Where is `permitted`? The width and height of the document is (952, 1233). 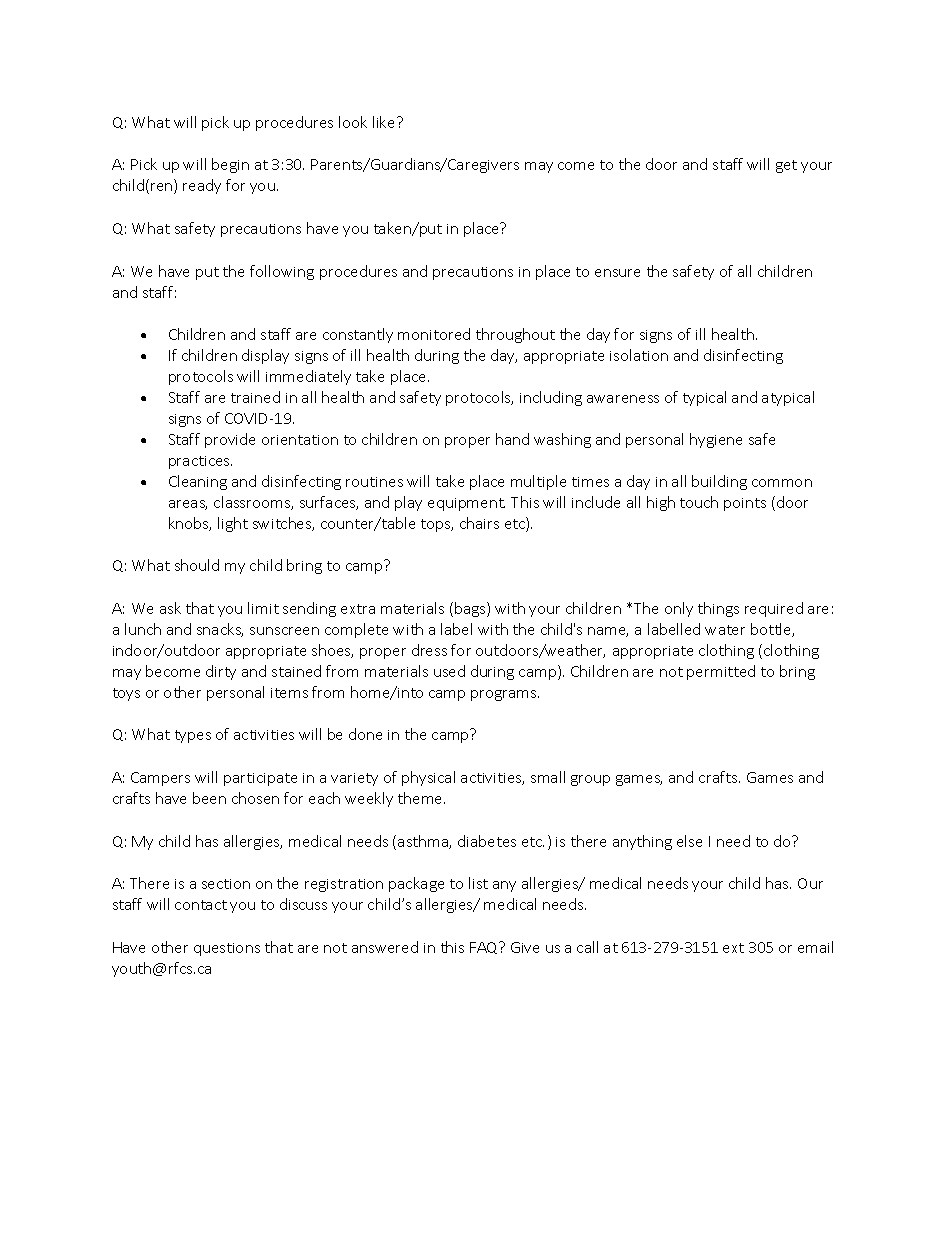 permitted is located at coordinates (721, 672).
